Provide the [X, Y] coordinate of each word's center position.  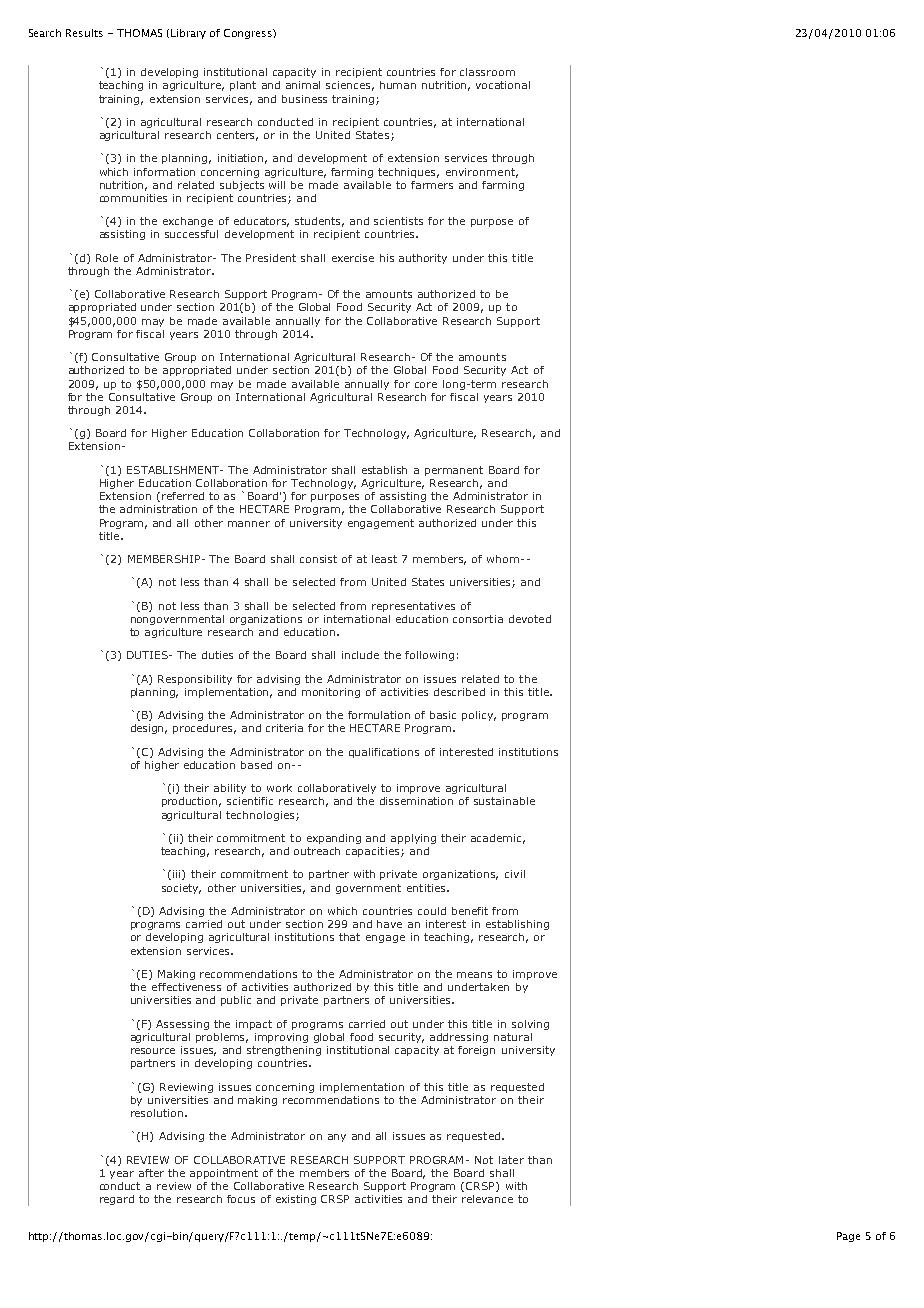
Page [848, 1237]
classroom [487, 72]
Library [188, 34]
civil [515, 874]
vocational [503, 85]
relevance [487, 1199]
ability [230, 789]
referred [183, 496]
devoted [530, 619]
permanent [454, 471]
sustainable [504, 801]
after [151, 1173]
